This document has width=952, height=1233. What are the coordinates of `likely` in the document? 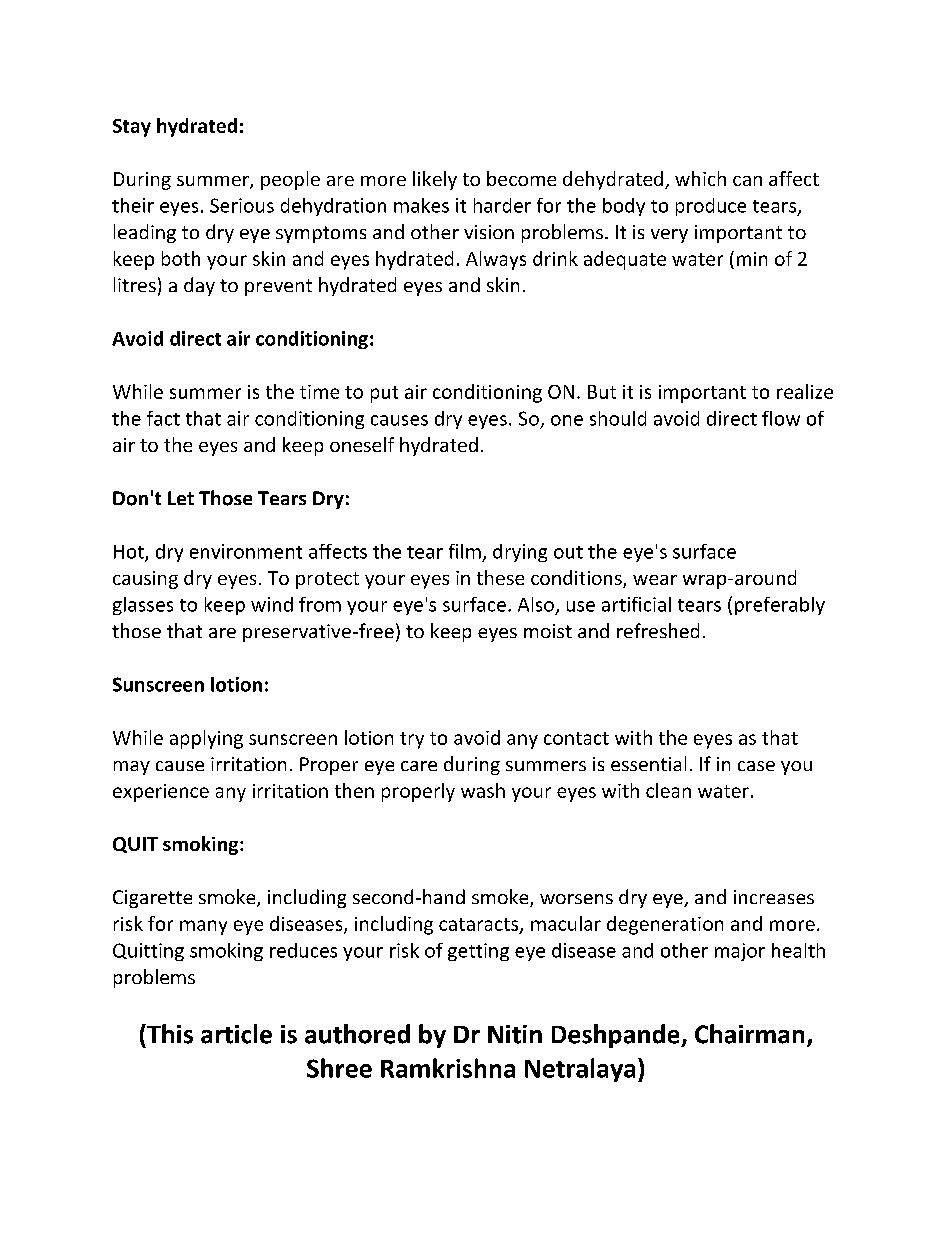 It's located at (435, 180).
